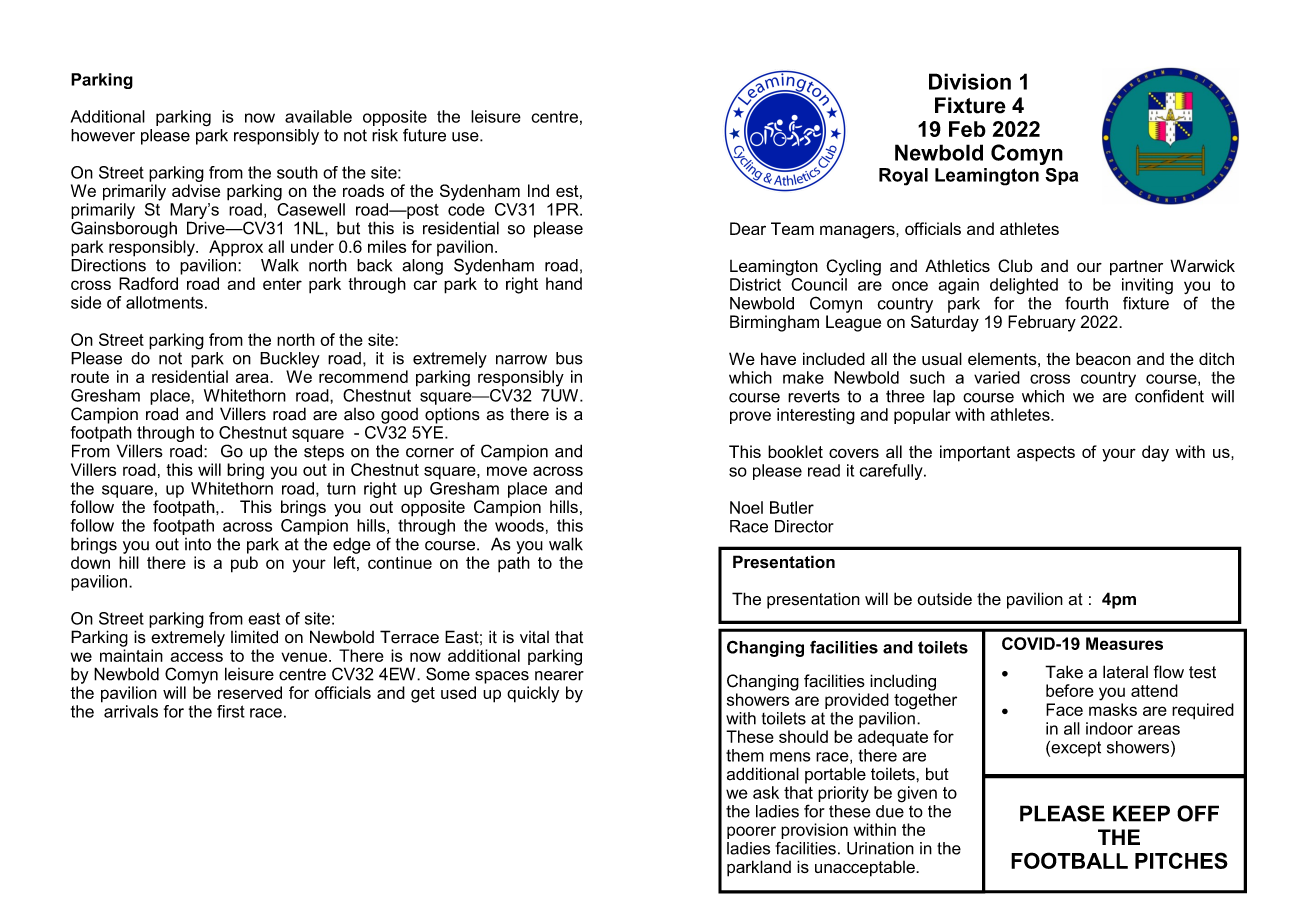 Image resolution: width=1308 pixels, height=924 pixels. Describe the element at coordinates (318, 116) in the page. I see `available` at that location.
